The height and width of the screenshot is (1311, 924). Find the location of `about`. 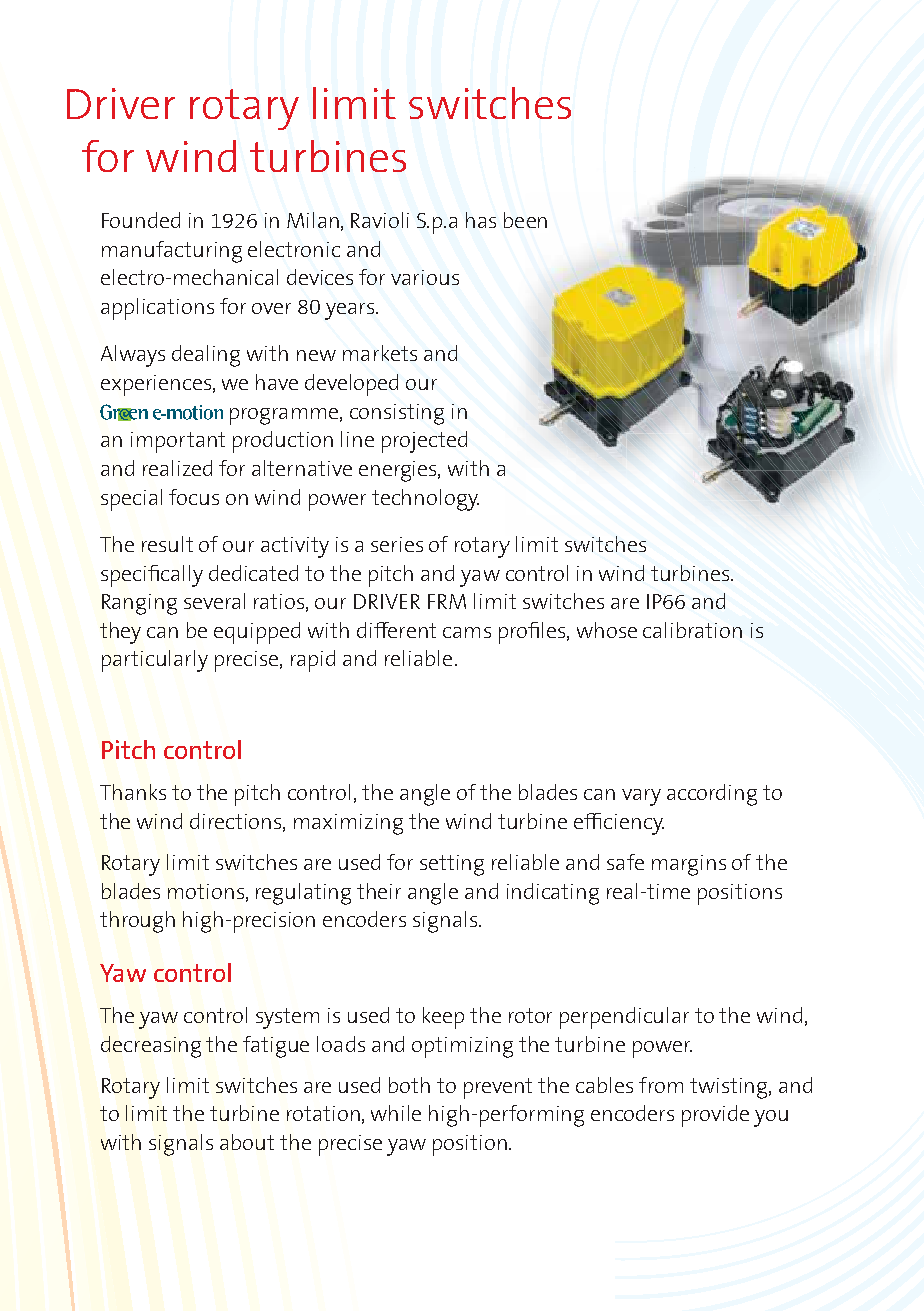

about is located at coordinates (247, 1142).
